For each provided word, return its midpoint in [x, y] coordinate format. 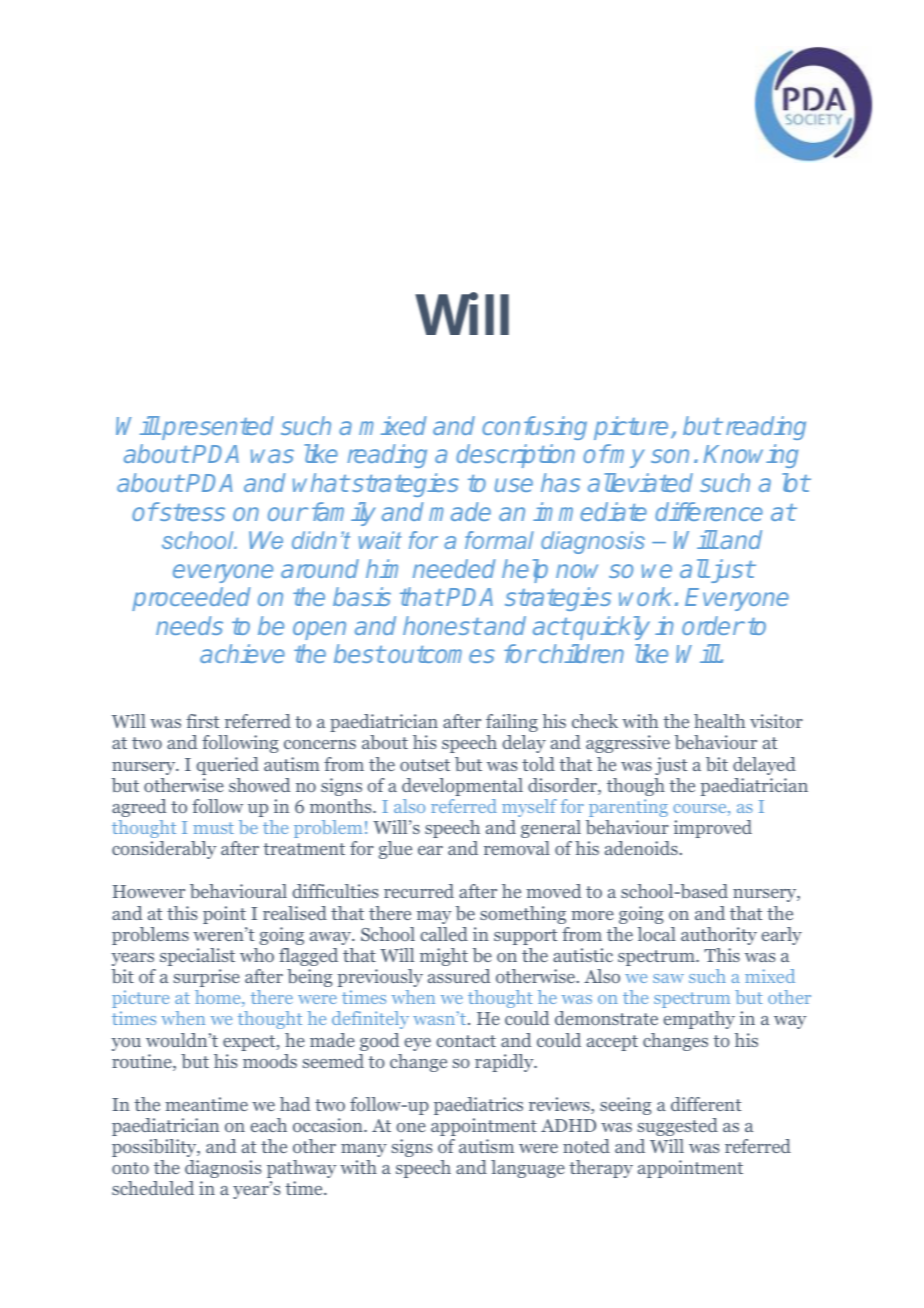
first [203, 721]
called [444, 934]
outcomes [441, 654]
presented [217, 428]
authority [719, 936]
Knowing [750, 456]
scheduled [153, 1188]
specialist [197, 957]
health [719, 721]
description [515, 456]
